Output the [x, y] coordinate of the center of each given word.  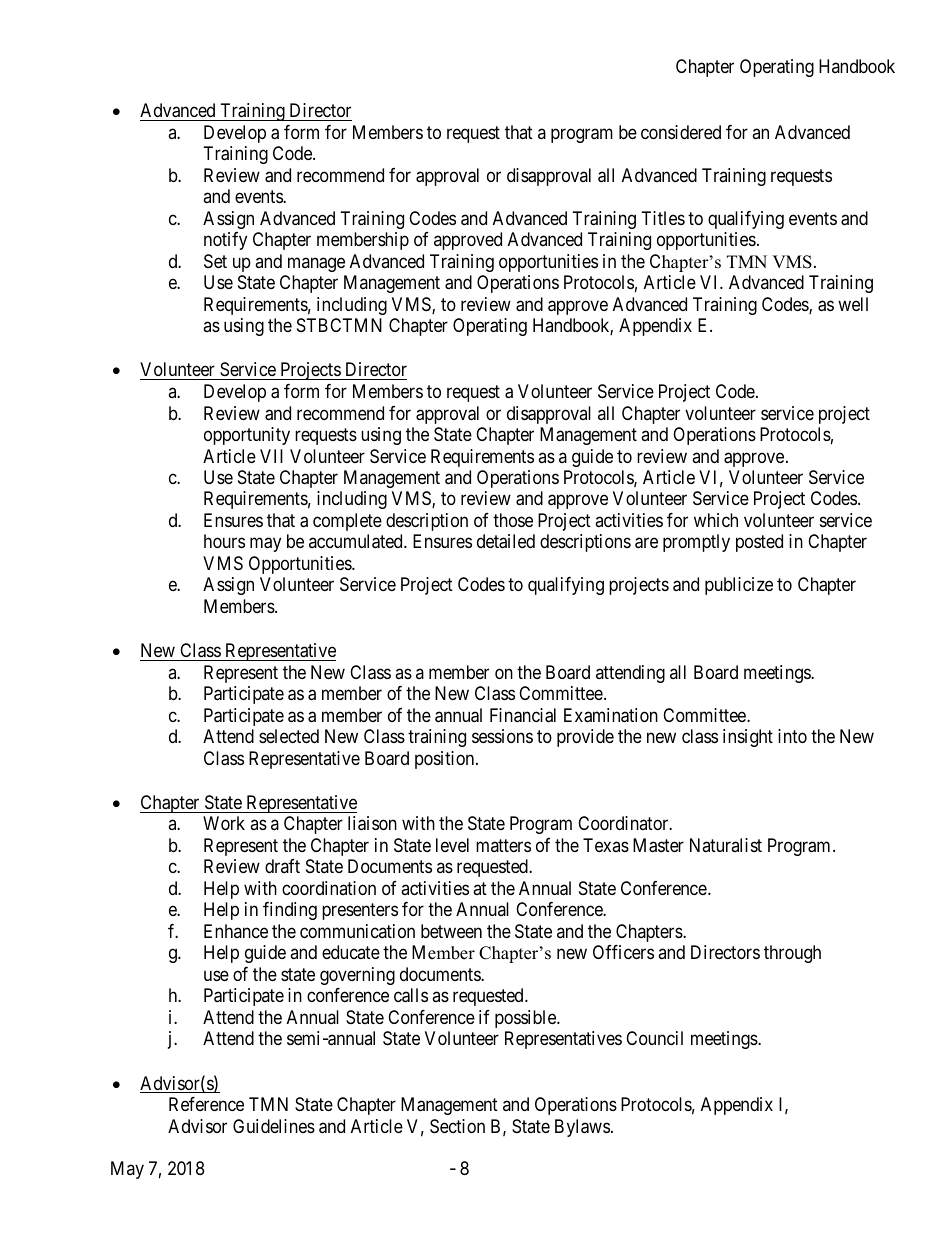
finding [290, 911]
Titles [663, 218]
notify [225, 241]
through [792, 954]
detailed [506, 541]
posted [759, 543]
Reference [206, 1104]
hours [224, 541]
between [451, 931]
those [513, 520]
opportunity [247, 436]
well [853, 304]
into [792, 736]
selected [289, 736]
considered [681, 132]
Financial [523, 715]
